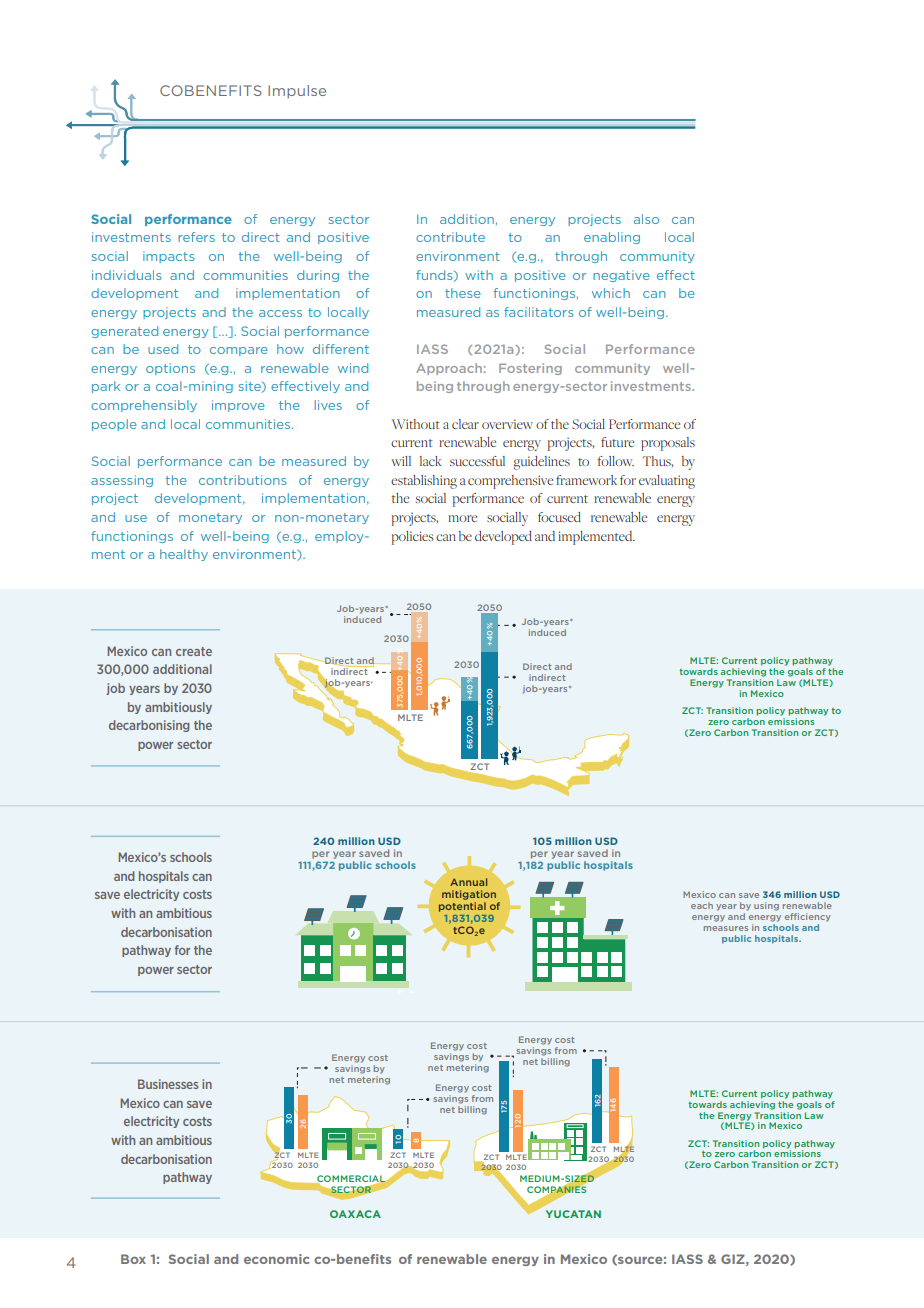 The height and width of the screenshot is (1308, 924). What do you see at coordinates (573, 1214) in the screenshot?
I see `YUCATAN` at bounding box center [573, 1214].
